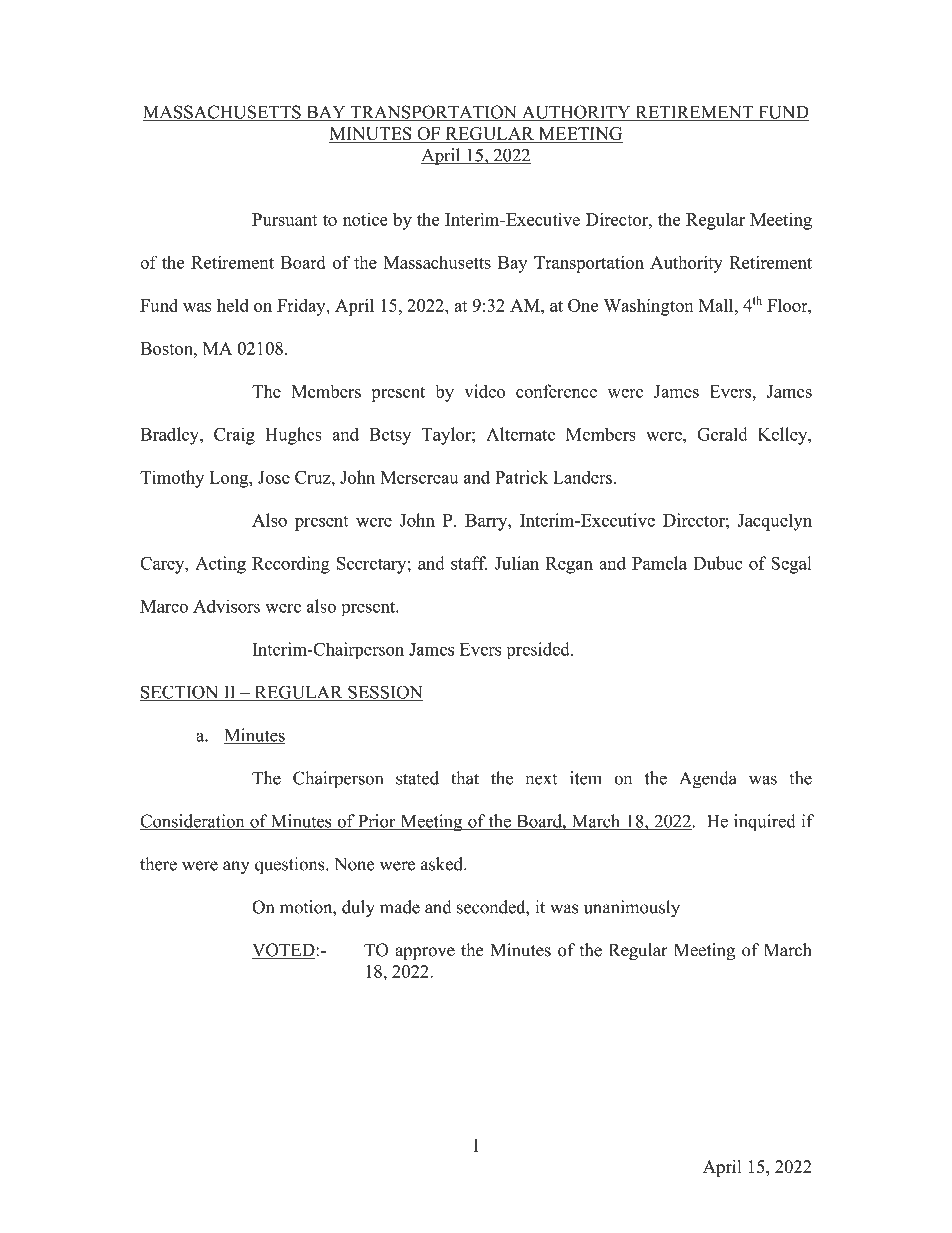  I want to click on SESSION, so click(384, 693).
